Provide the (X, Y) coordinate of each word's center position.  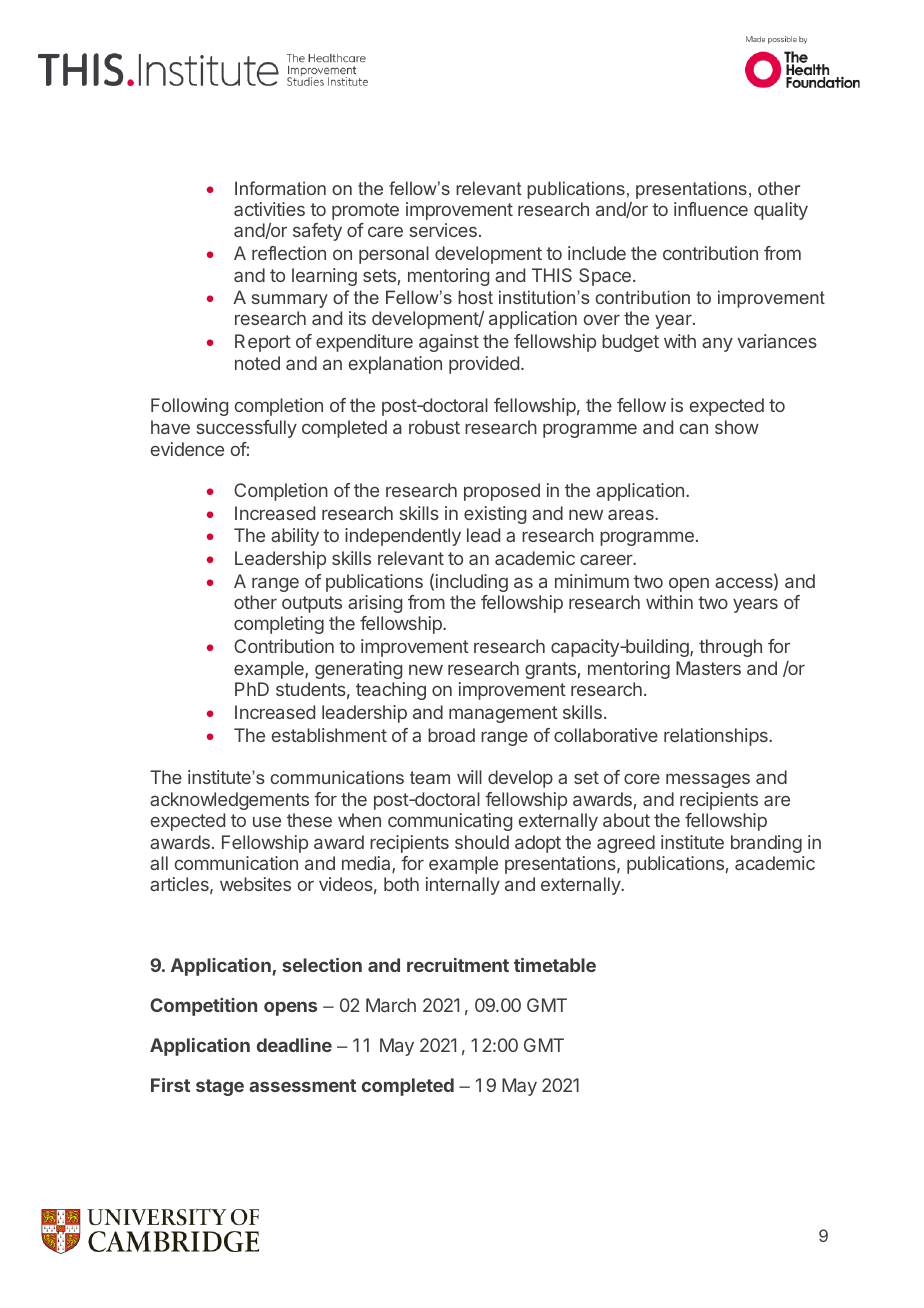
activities (269, 209)
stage (220, 1087)
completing (279, 625)
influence (711, 209)
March (391, 1005)
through (730, 648)
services (443, 230)
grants (550, 670)
